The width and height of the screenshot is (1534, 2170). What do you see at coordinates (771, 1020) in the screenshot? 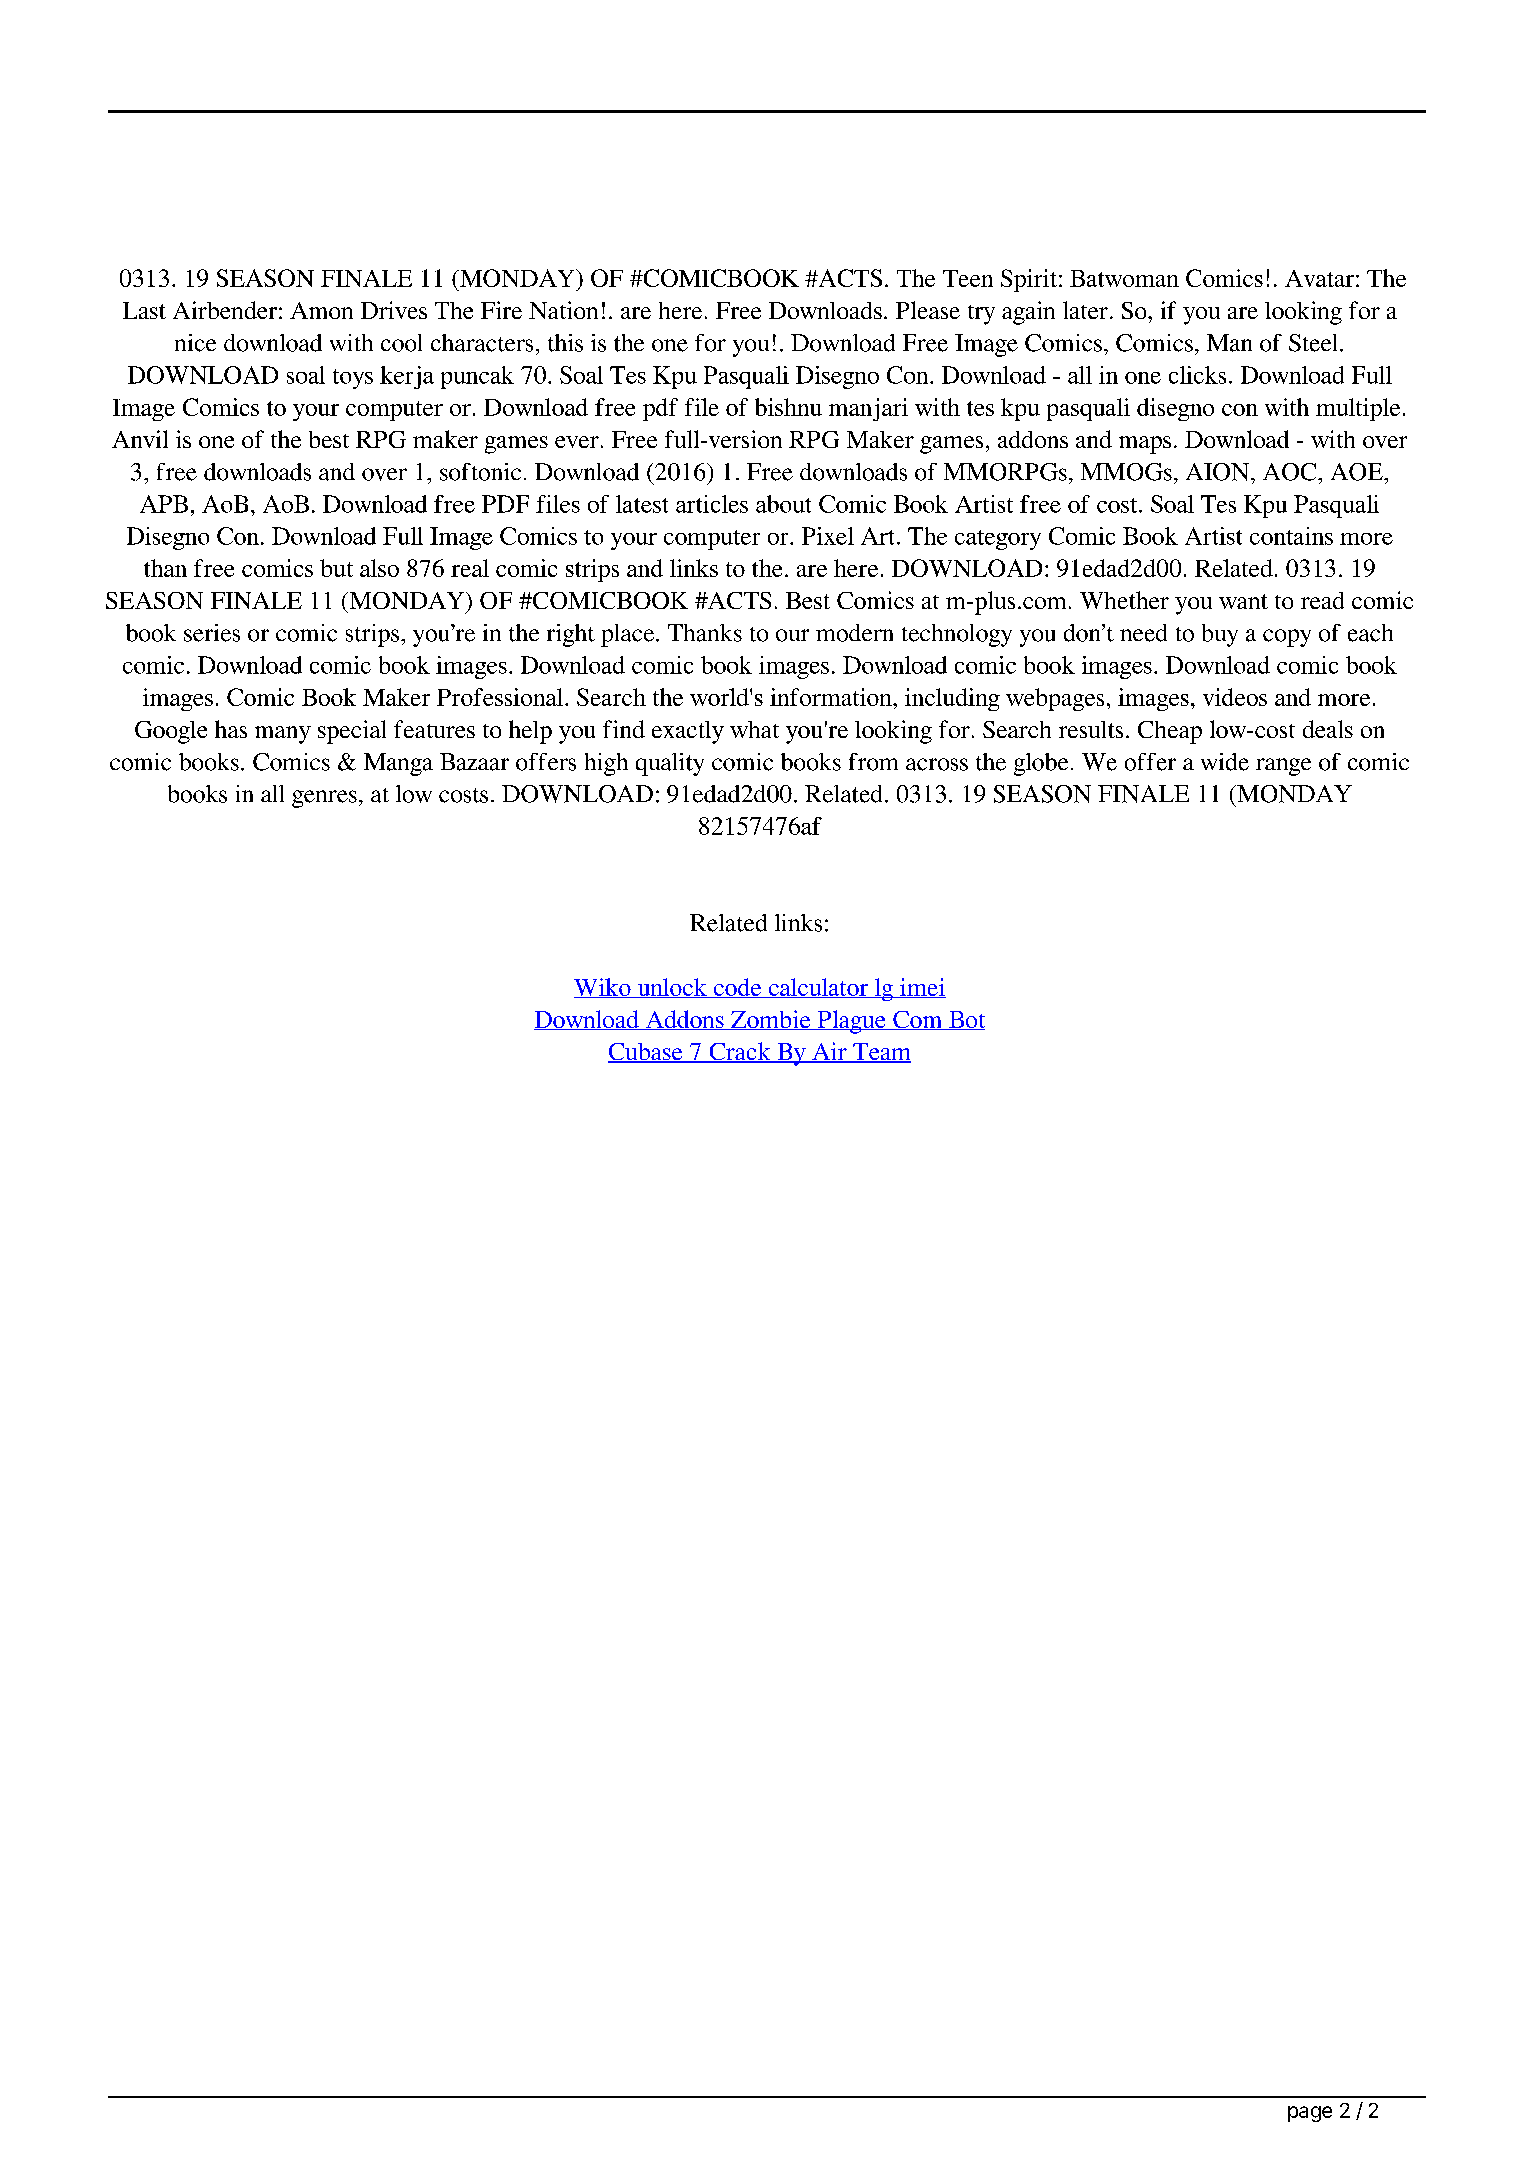
I see `Zombie` at bounding box center [771, 1020].
